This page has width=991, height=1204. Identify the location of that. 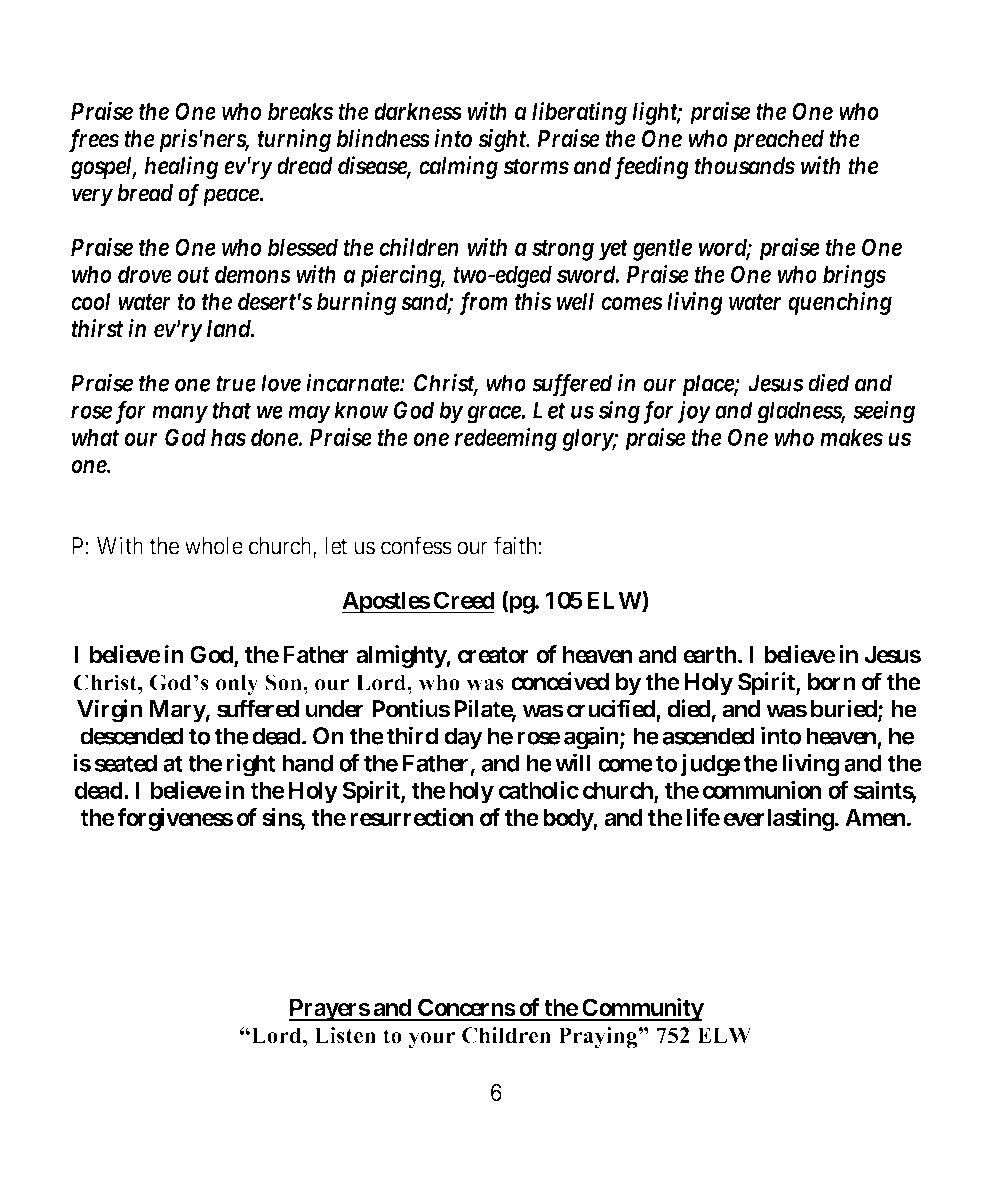
(231, 410).
